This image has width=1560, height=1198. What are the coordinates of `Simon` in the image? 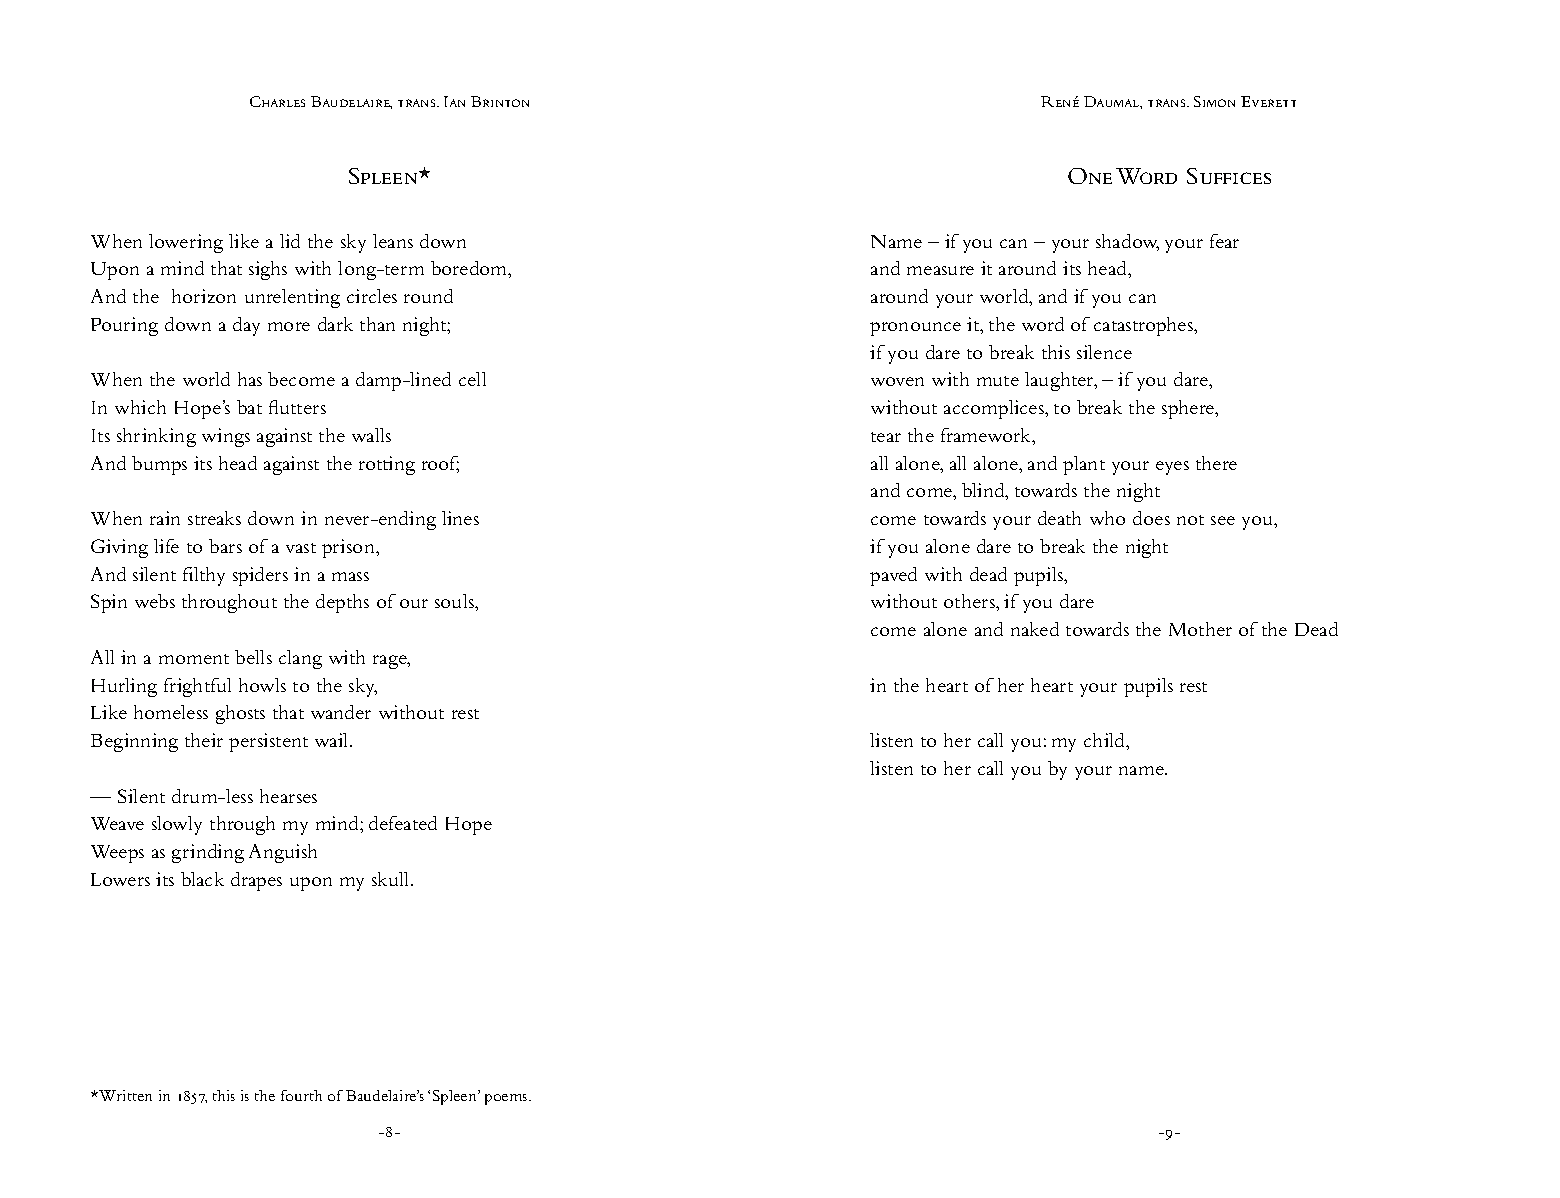 It's located at (1214, 101).
